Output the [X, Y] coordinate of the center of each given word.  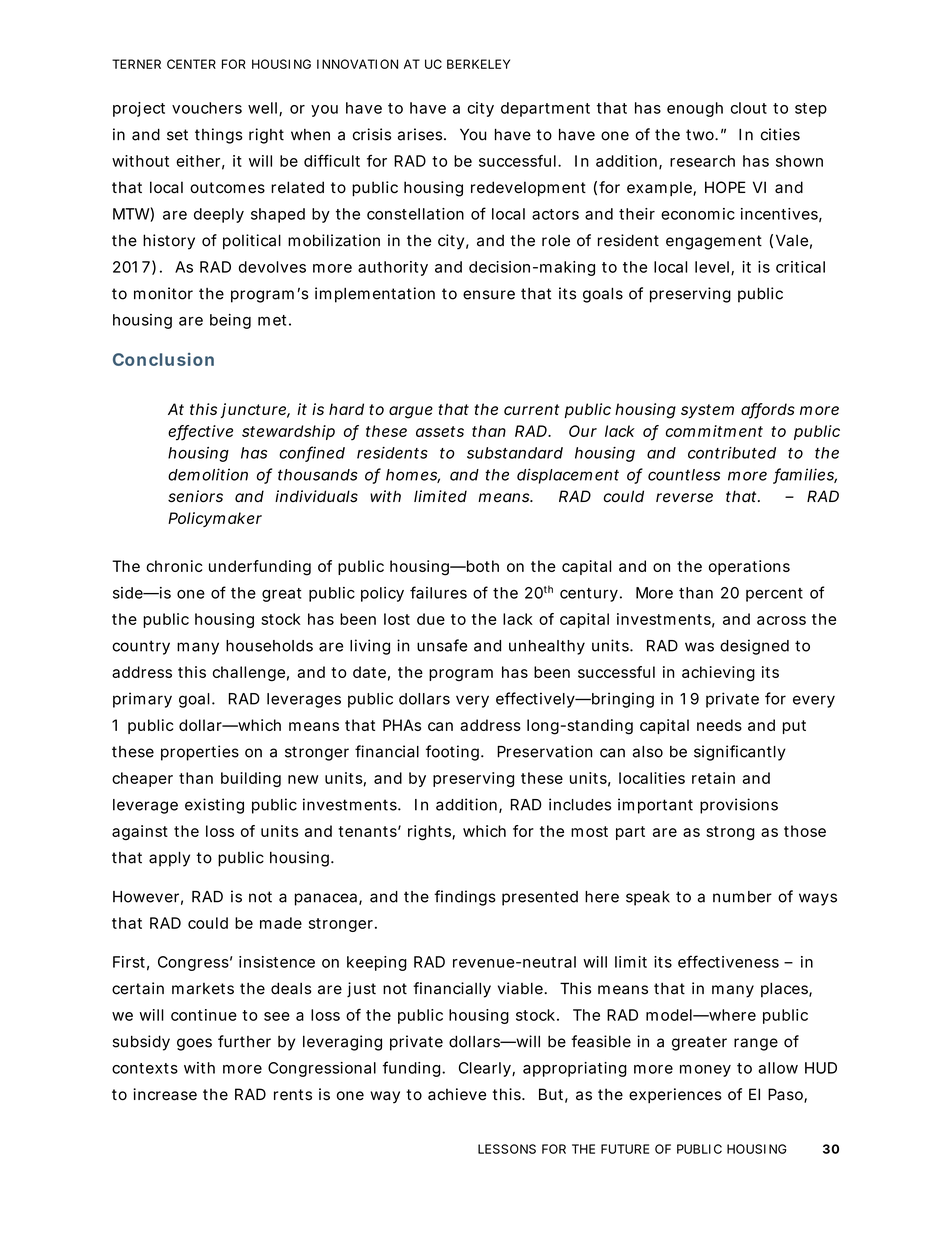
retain [713, 778]
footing [452, 753]
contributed [732, 453]
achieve [457, 1094]
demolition [208, 474]
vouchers [207, 108]
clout [749, 108]
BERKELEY [478, 64]
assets [440, 431]
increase [165, 1094]
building [251, 779]
